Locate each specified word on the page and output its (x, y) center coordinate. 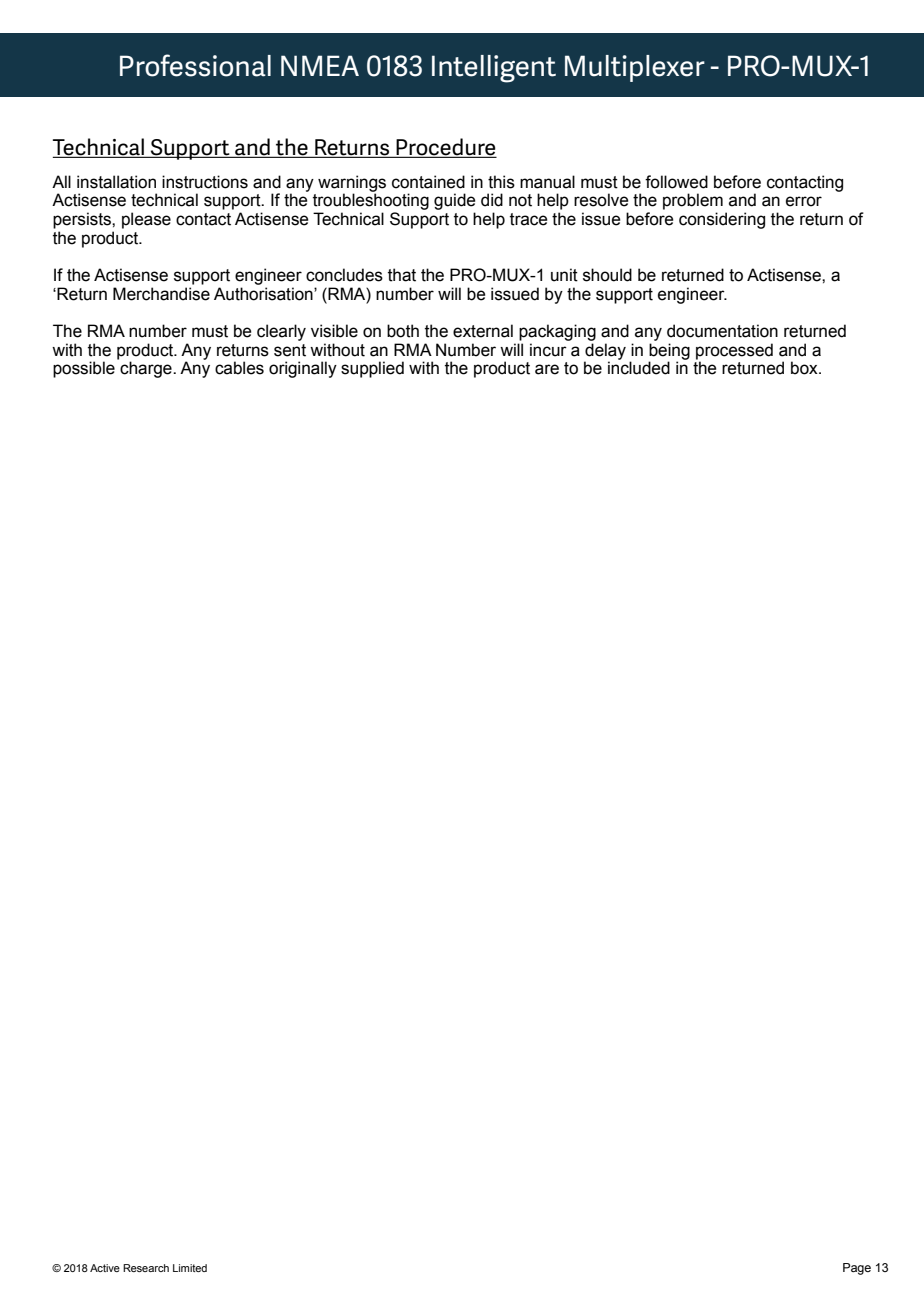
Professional (195, 65)
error (804, 201)
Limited (190, 1268)
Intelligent (494, 69)
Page (857, 1269)
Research (146, 1268)
